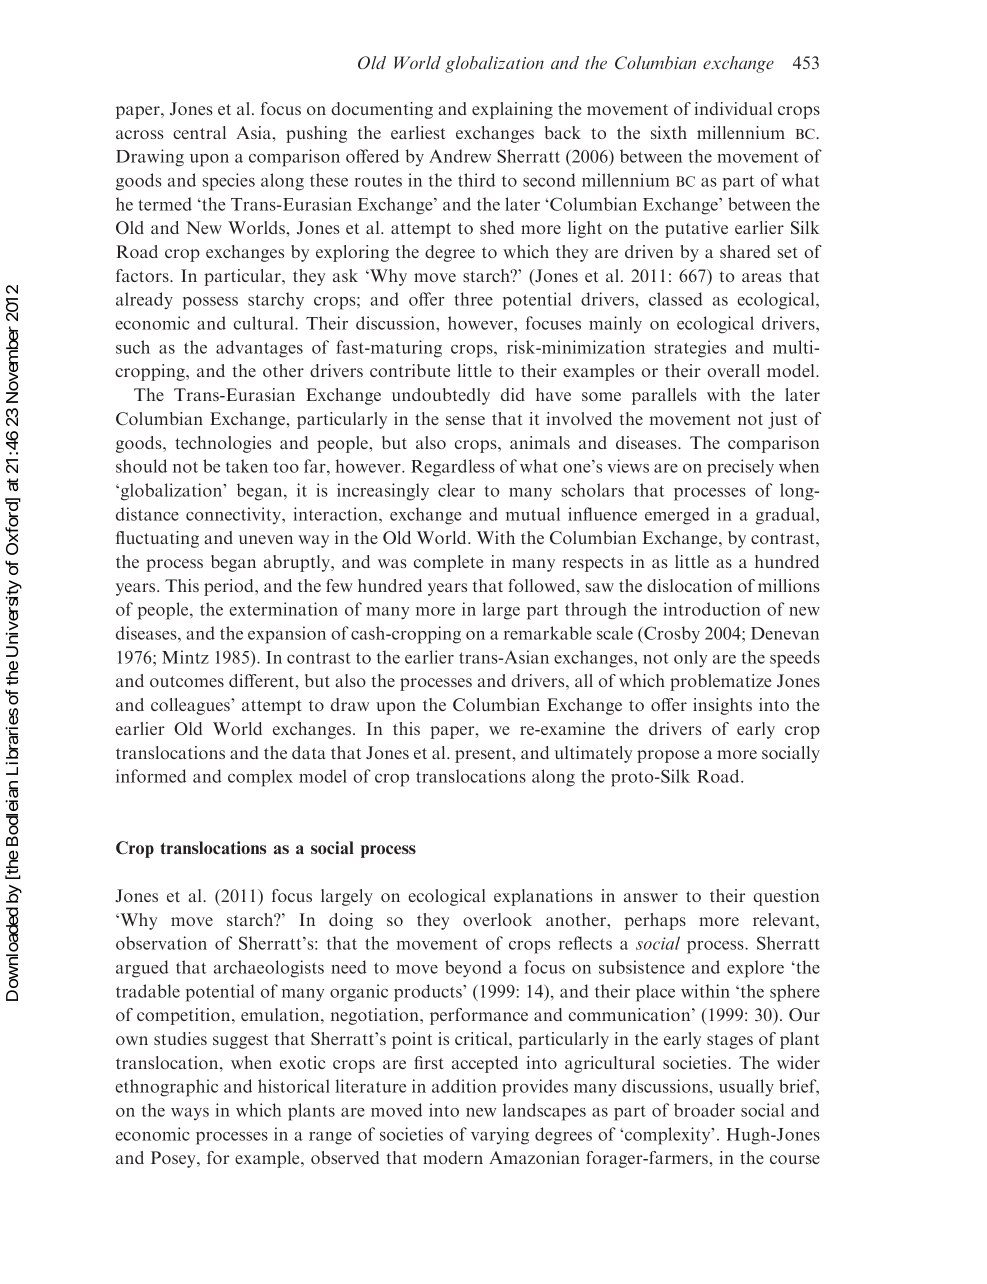  What do you see at coordinates (190, 1114) in the document?
I see `ways` at bounding box center [190, 1114].
